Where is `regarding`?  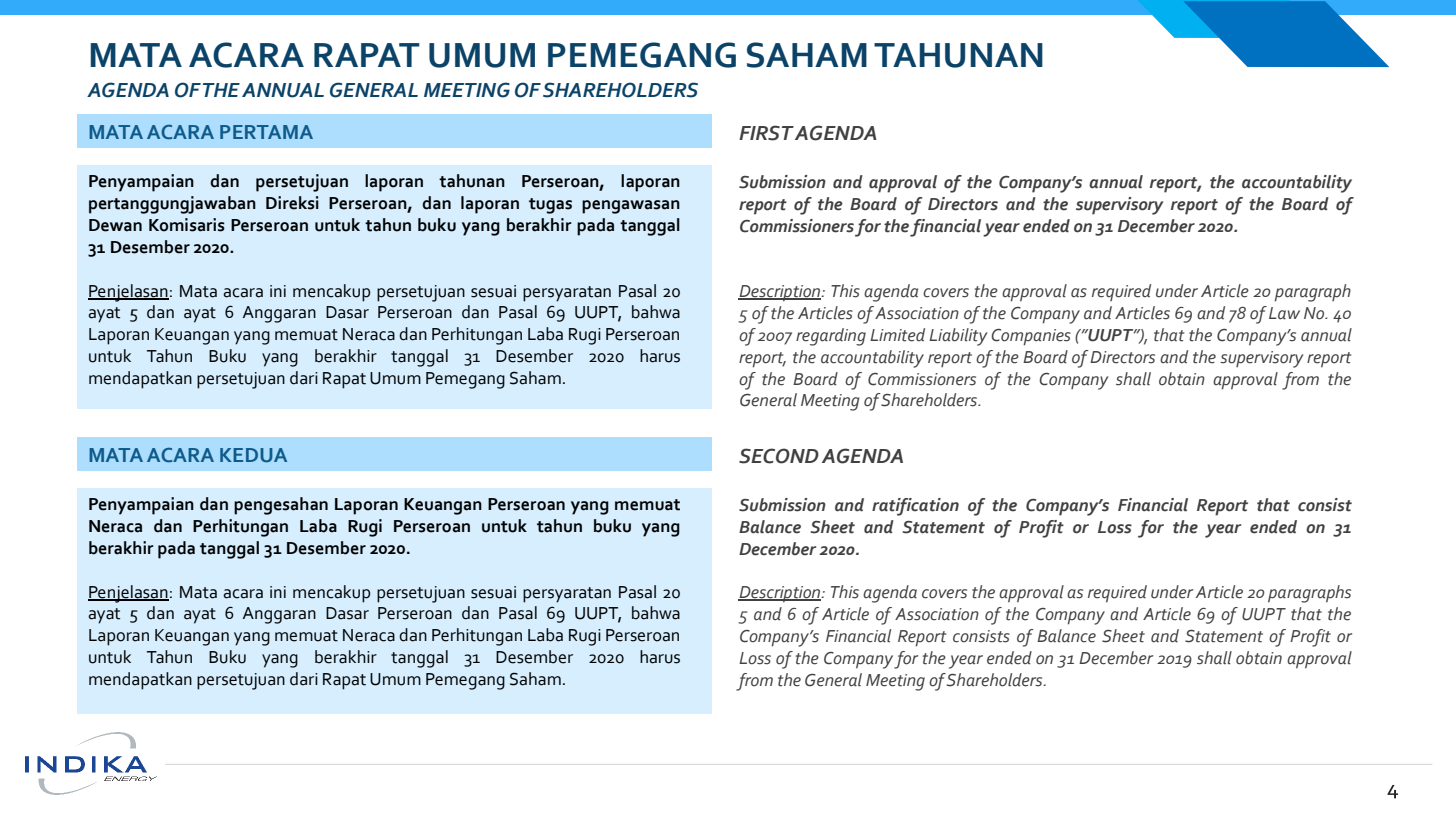
regarding is located at coordinates (831, 337).
